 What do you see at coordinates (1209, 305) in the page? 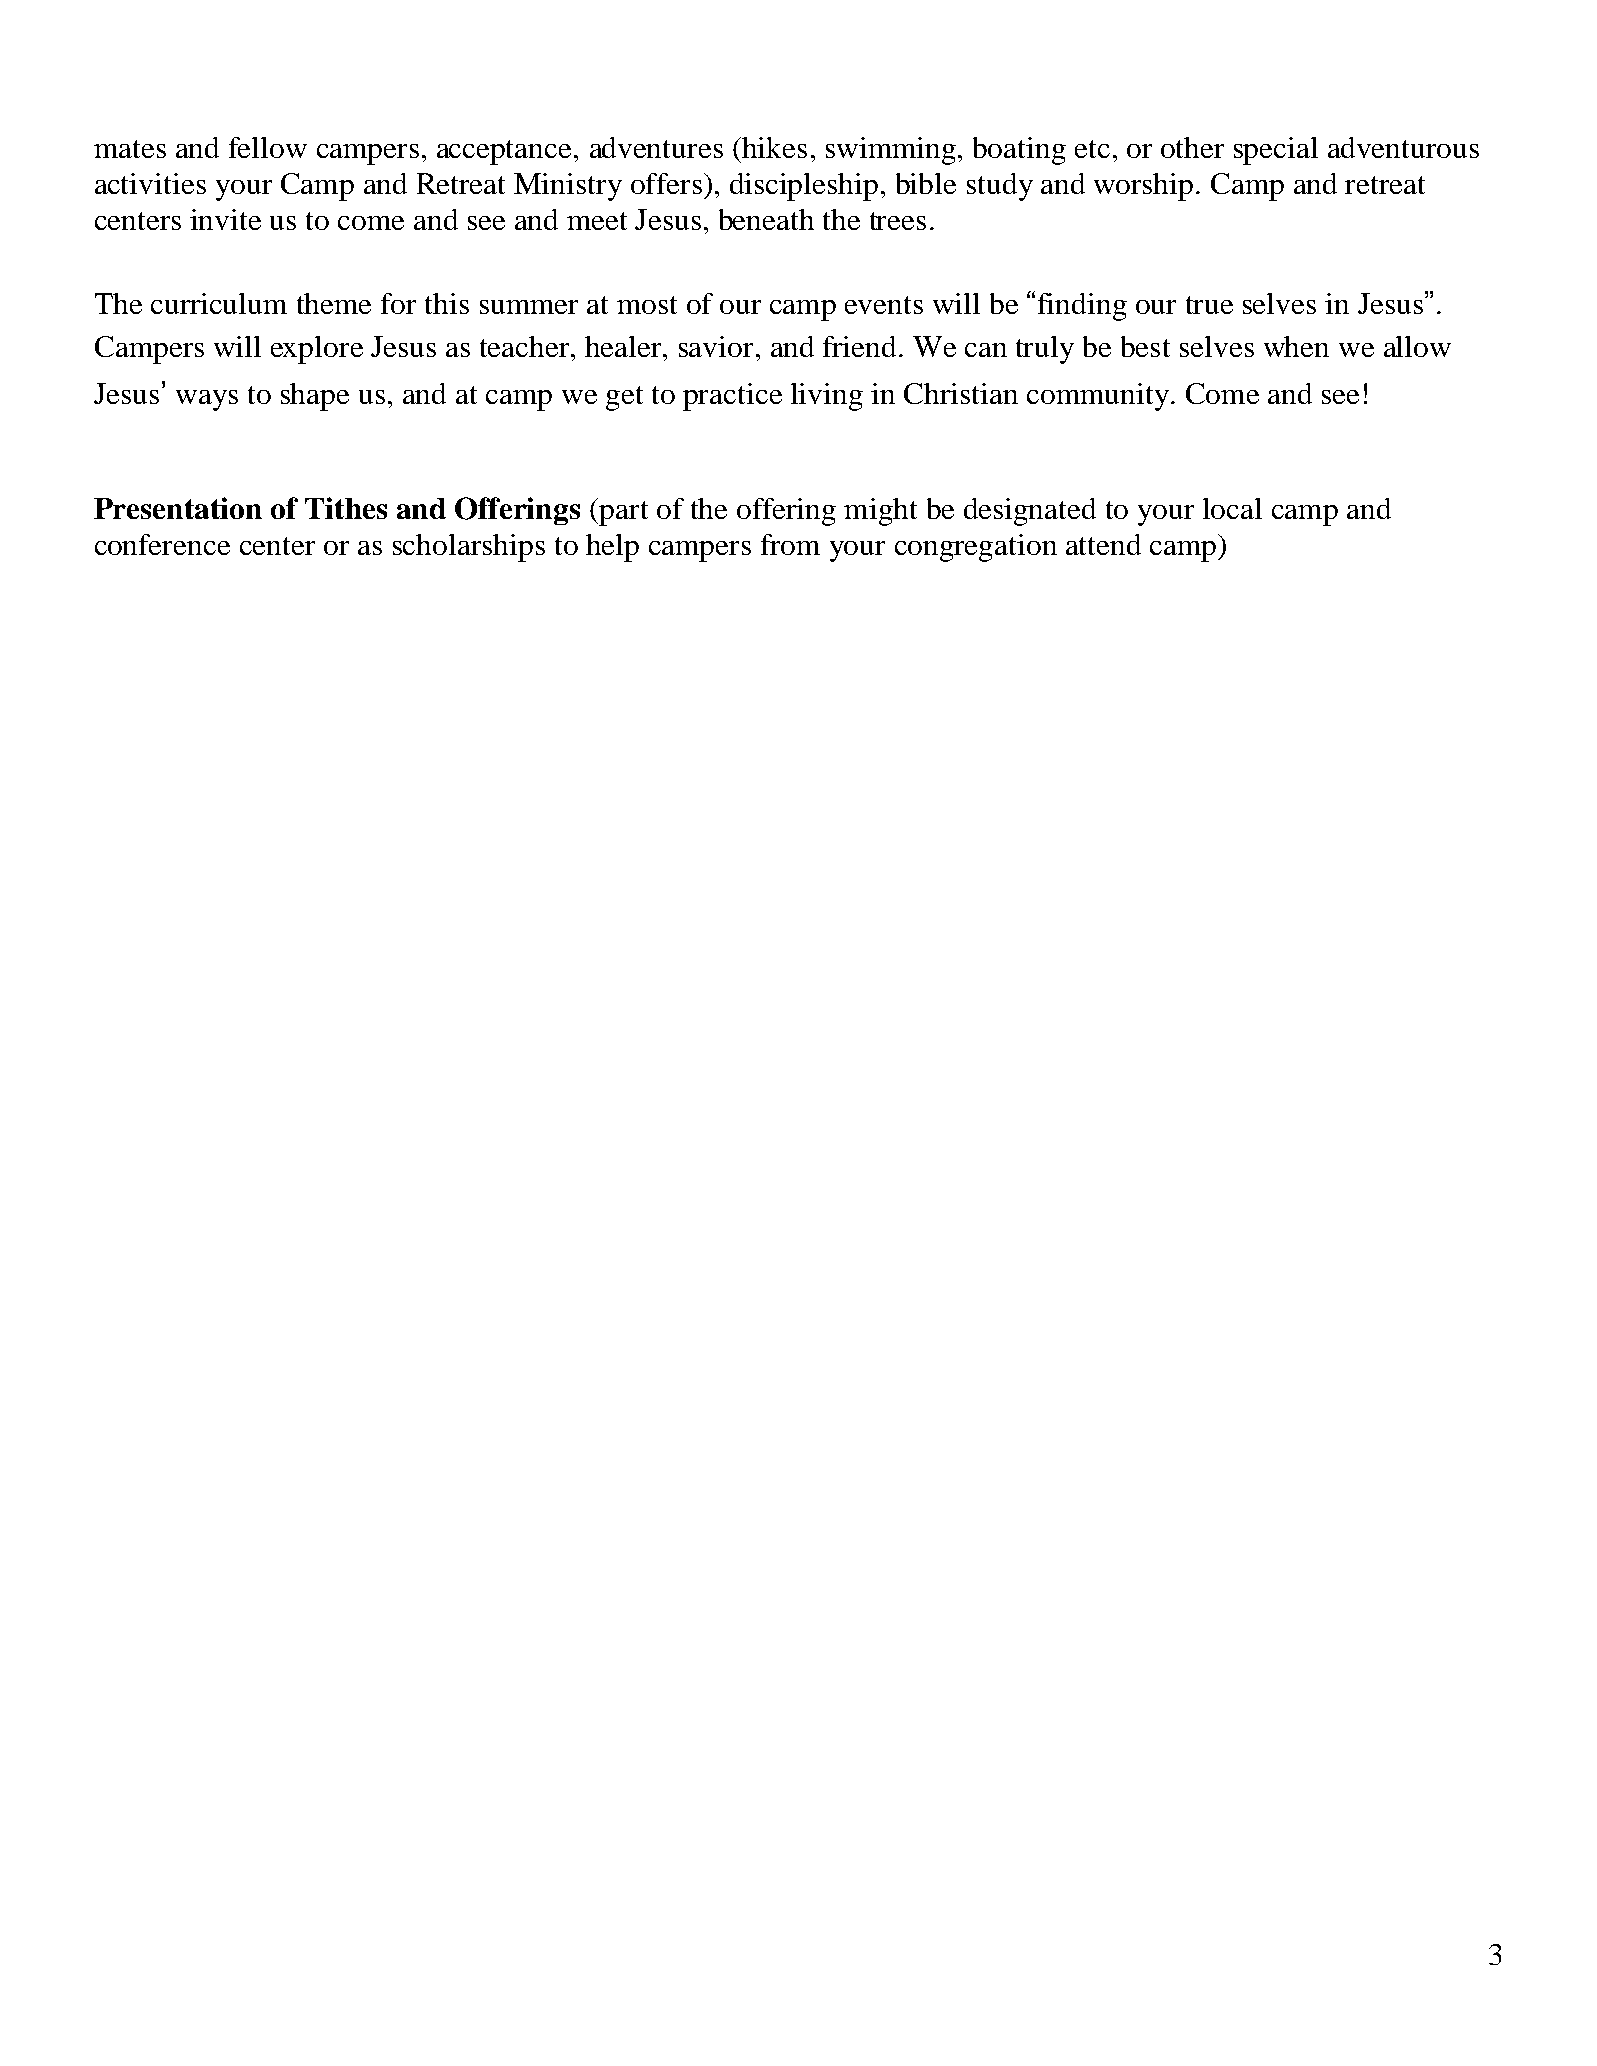
I see `true` at bounding box center [1209, 305].
